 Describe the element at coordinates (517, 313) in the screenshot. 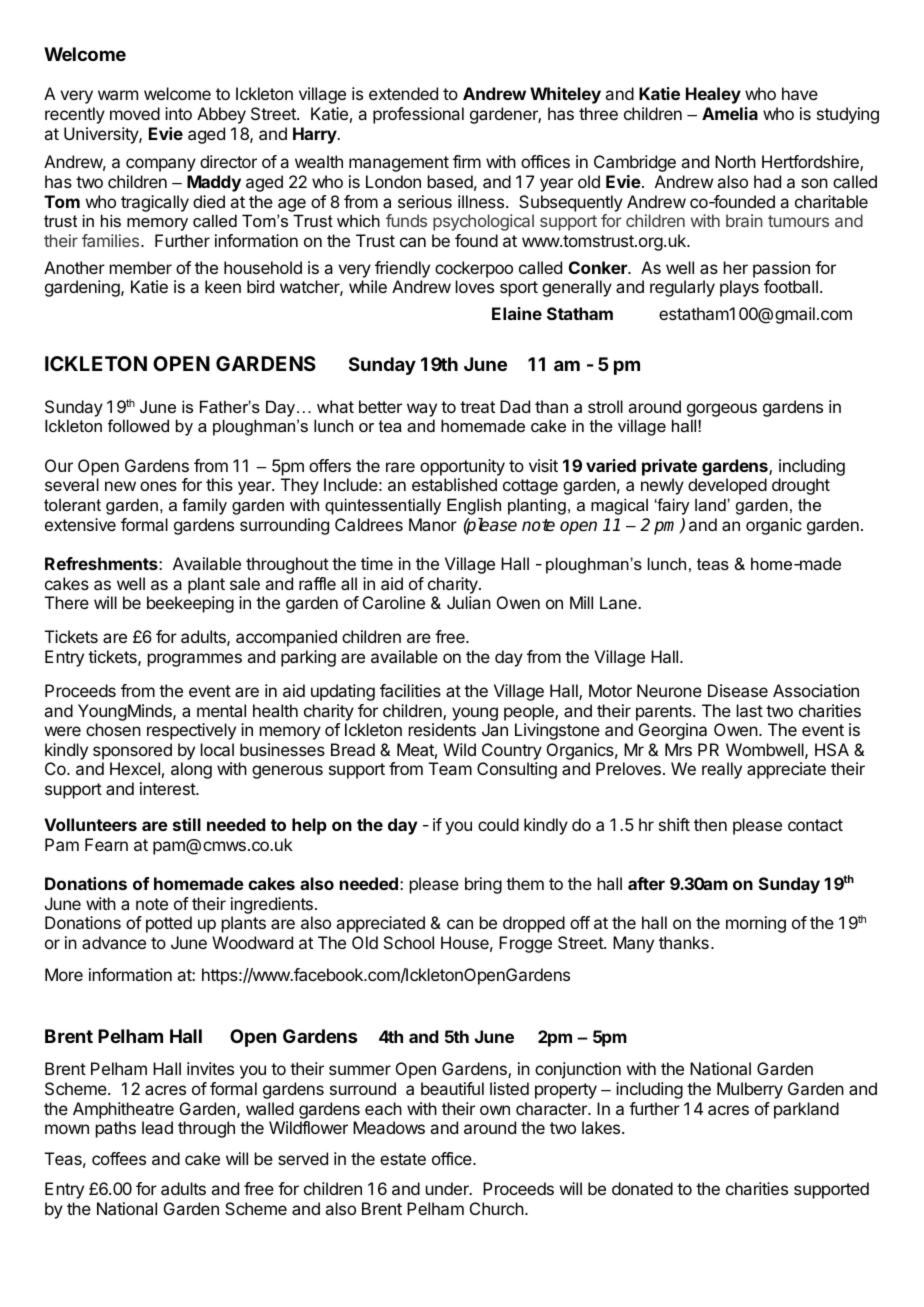

I see `Elaine` at that location.
